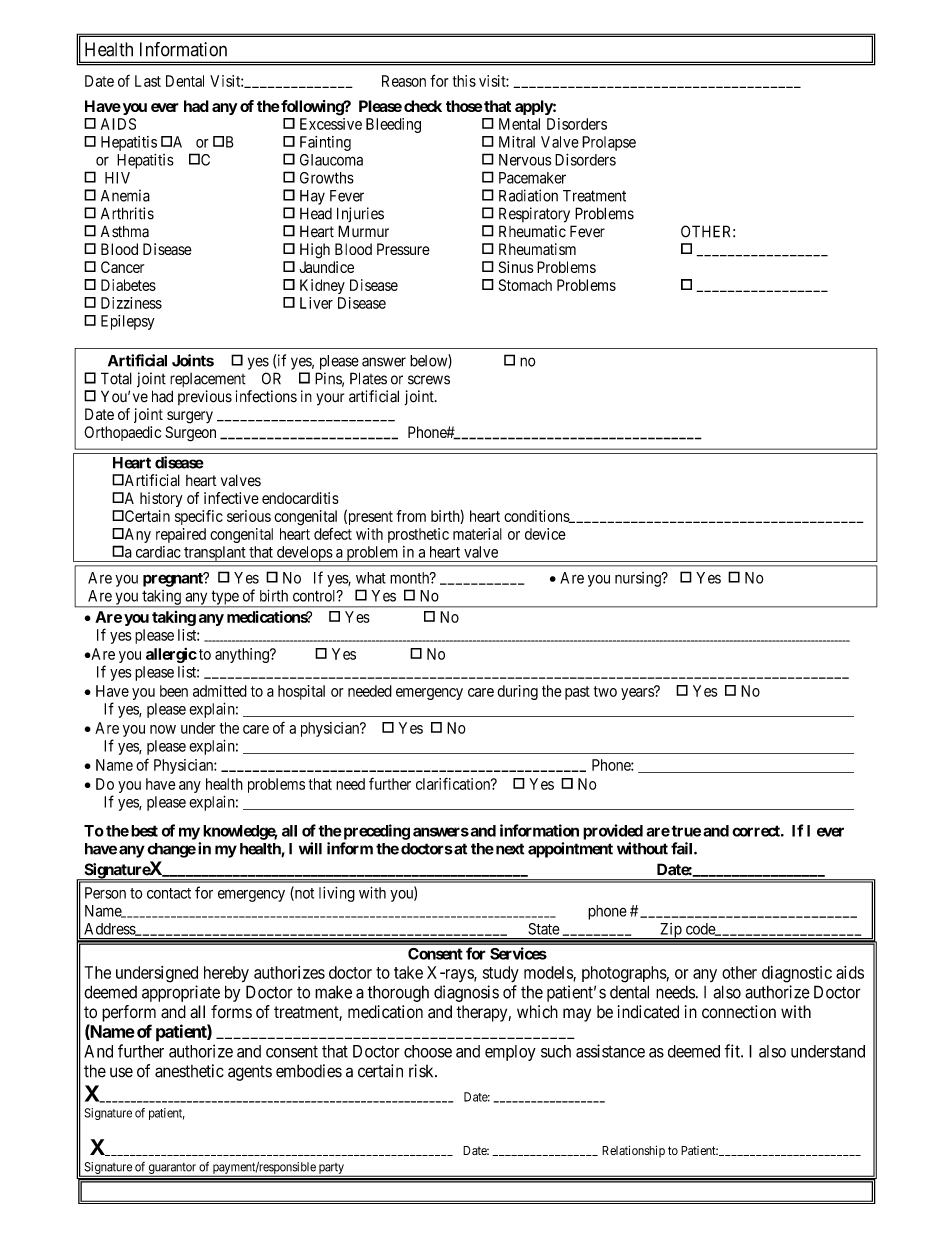  Describe the element at coordinates (208, 380) in the page. I see `replacement` at that location.
